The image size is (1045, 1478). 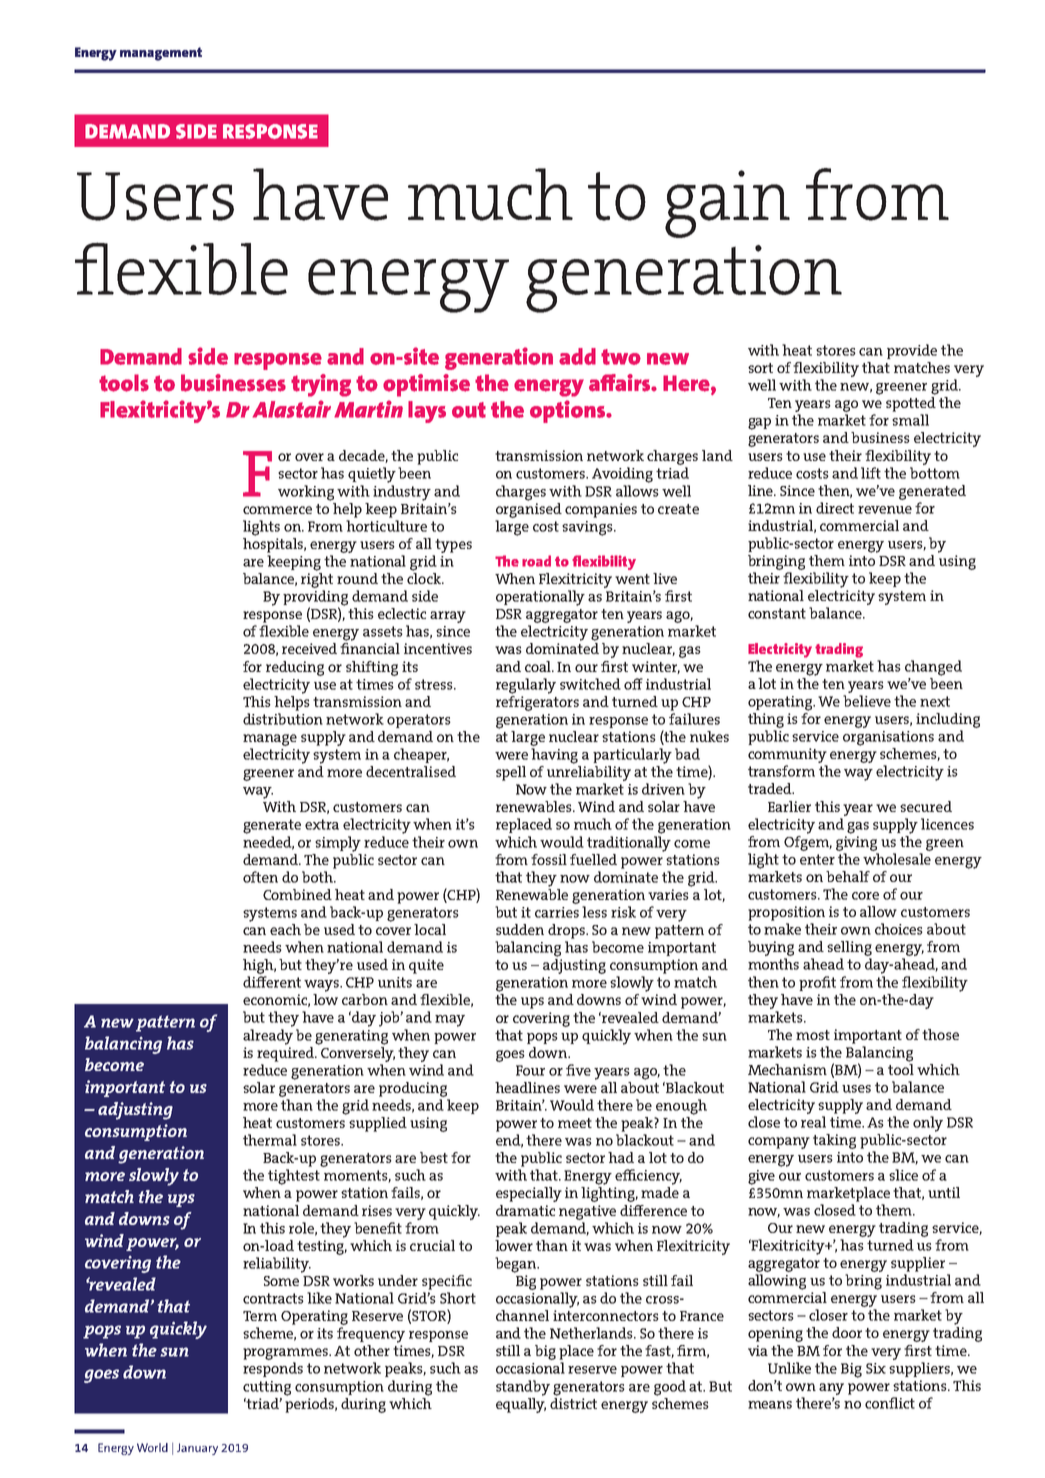 What do you see at coordinates (593, 859) in the image?
I see `fuelled` at bounding box center [593, 859].
